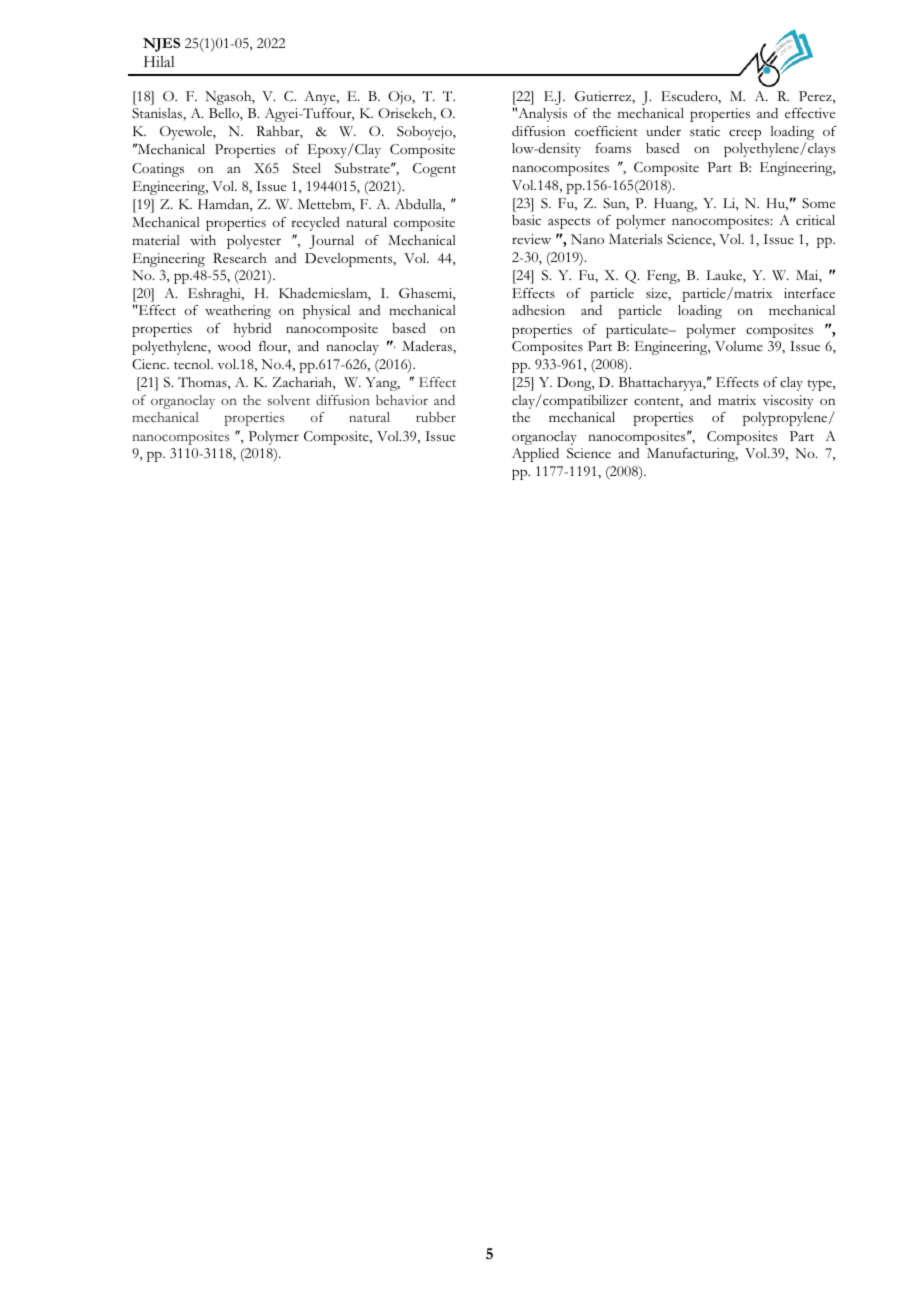 The height and width of the screenshot is (1308, 924). Describe the element at coordinates (526, 220) in the screenshot. I see `basic` at that location.
